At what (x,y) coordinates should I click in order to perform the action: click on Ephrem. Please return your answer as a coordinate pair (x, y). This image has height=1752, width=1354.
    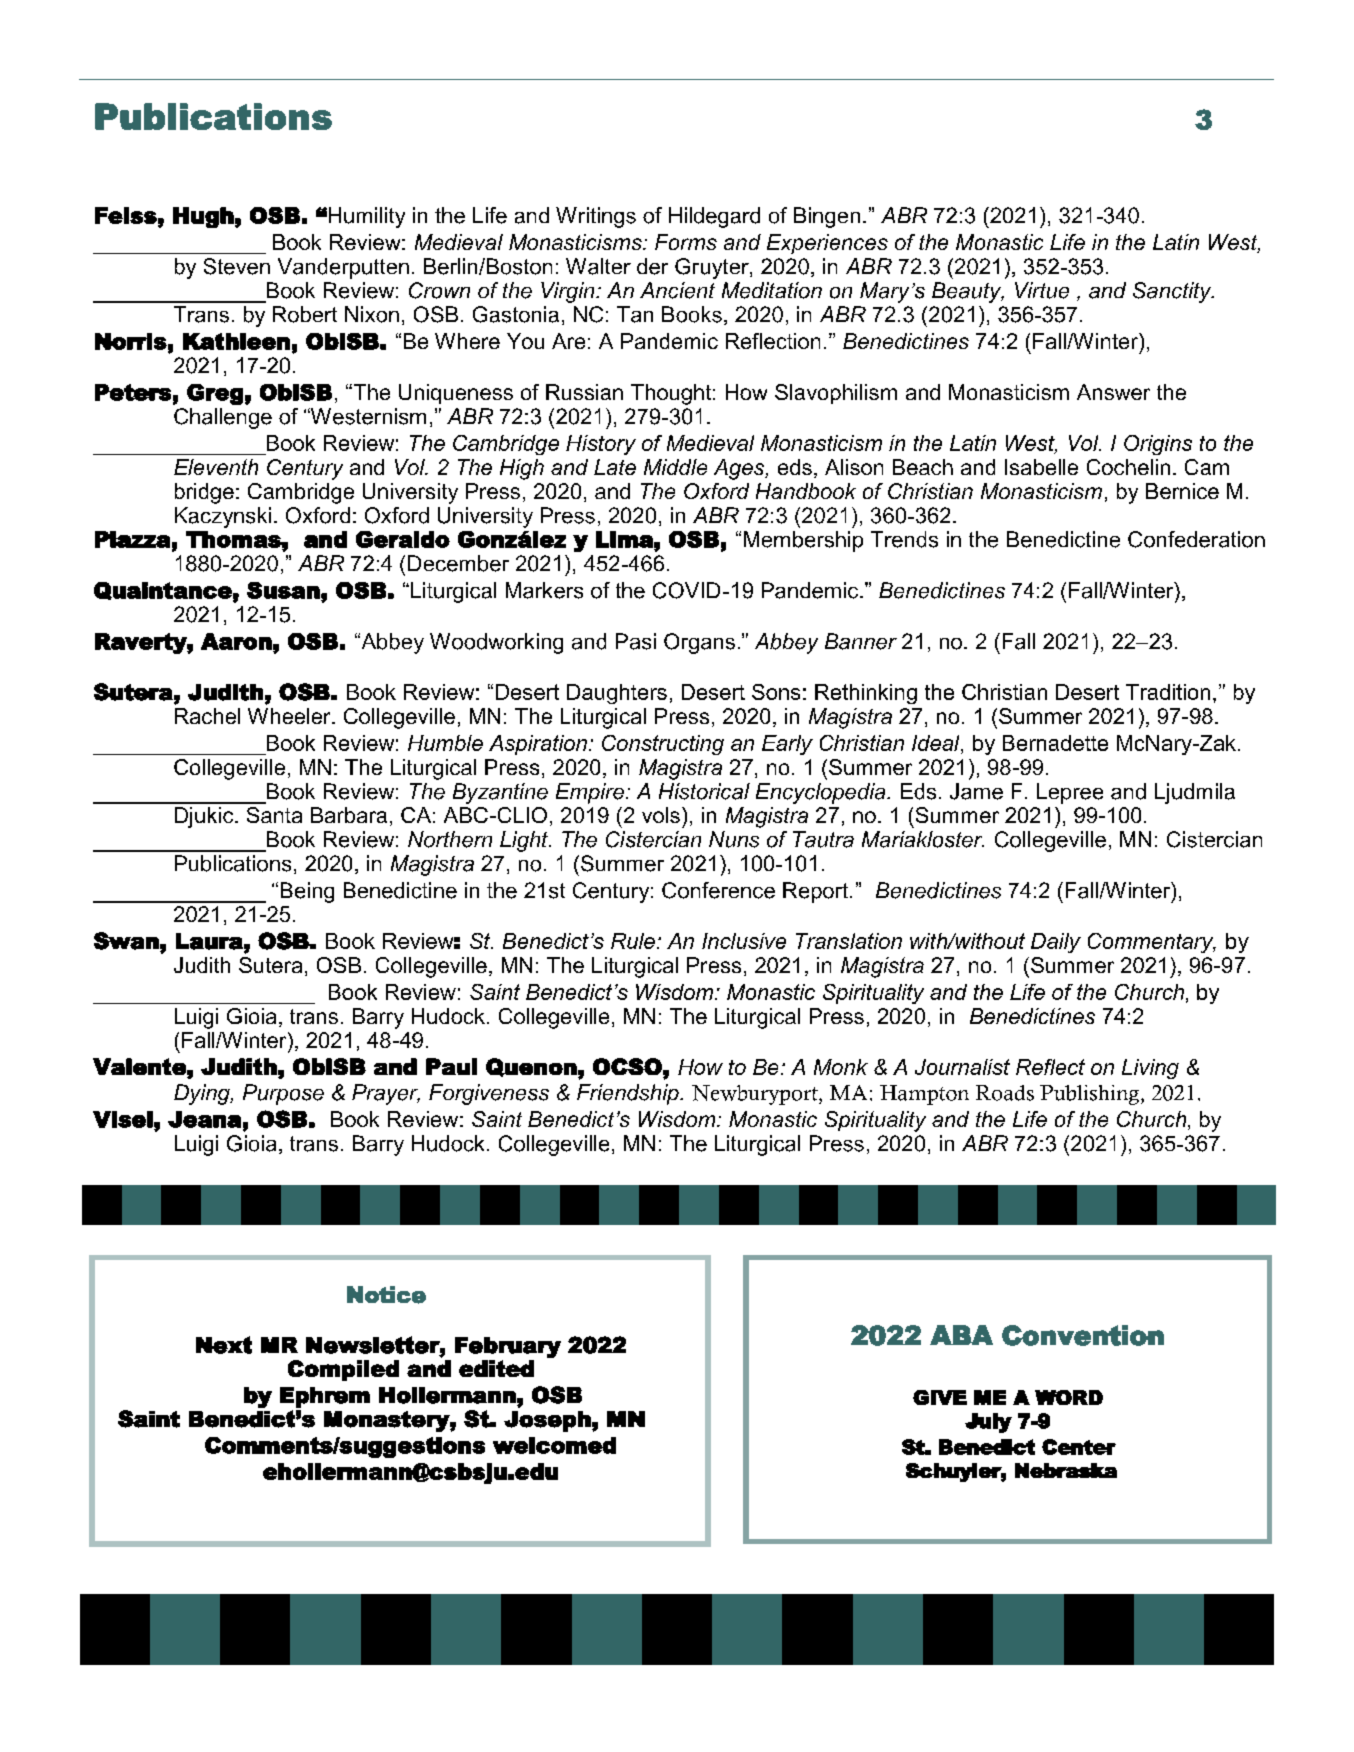
    Looking at the image, I should click on (325, 1397).
